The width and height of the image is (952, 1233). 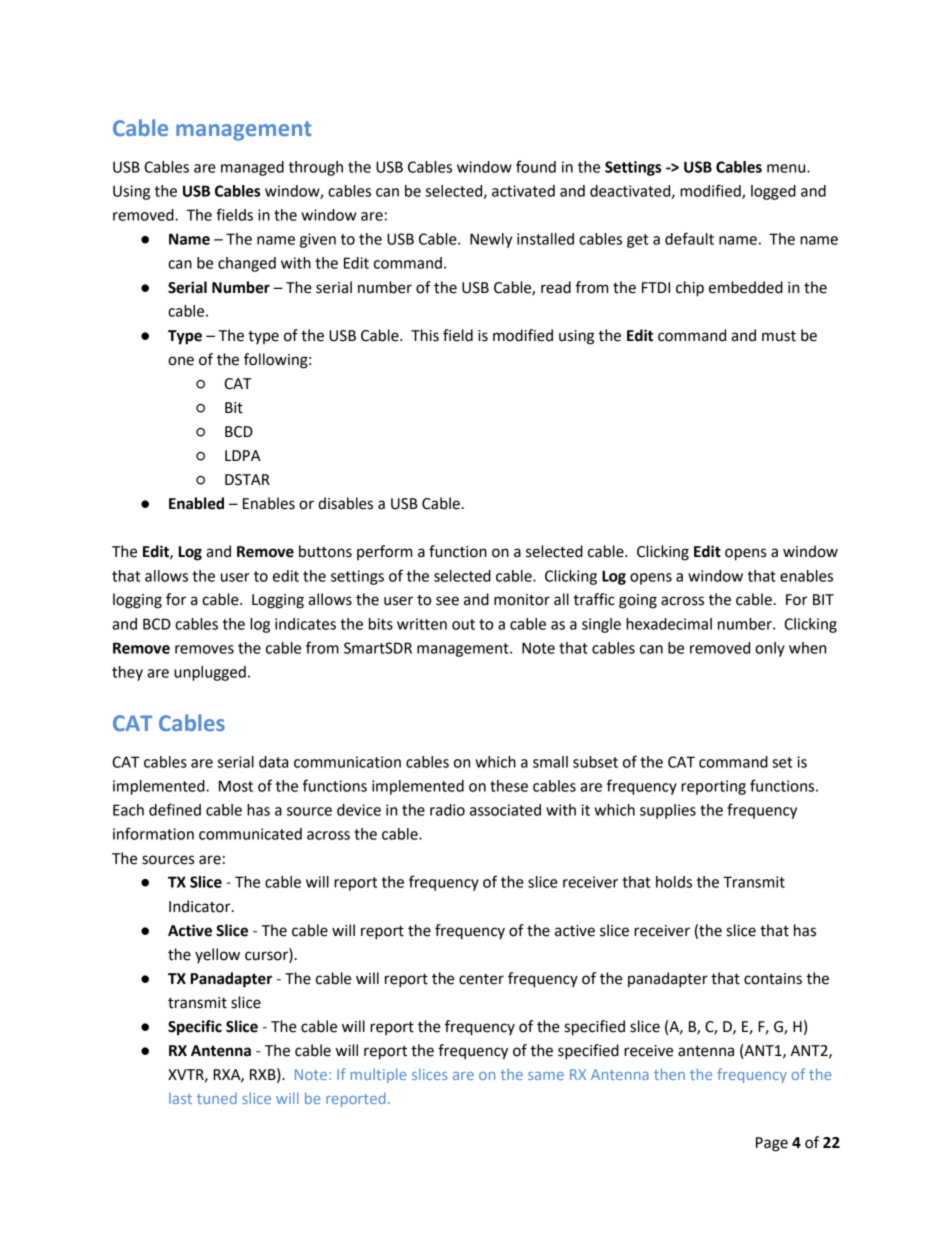 What do you see at coordinates (217, 1098) in the image?
I see `tuned` at bounding box center [217, 1098].
